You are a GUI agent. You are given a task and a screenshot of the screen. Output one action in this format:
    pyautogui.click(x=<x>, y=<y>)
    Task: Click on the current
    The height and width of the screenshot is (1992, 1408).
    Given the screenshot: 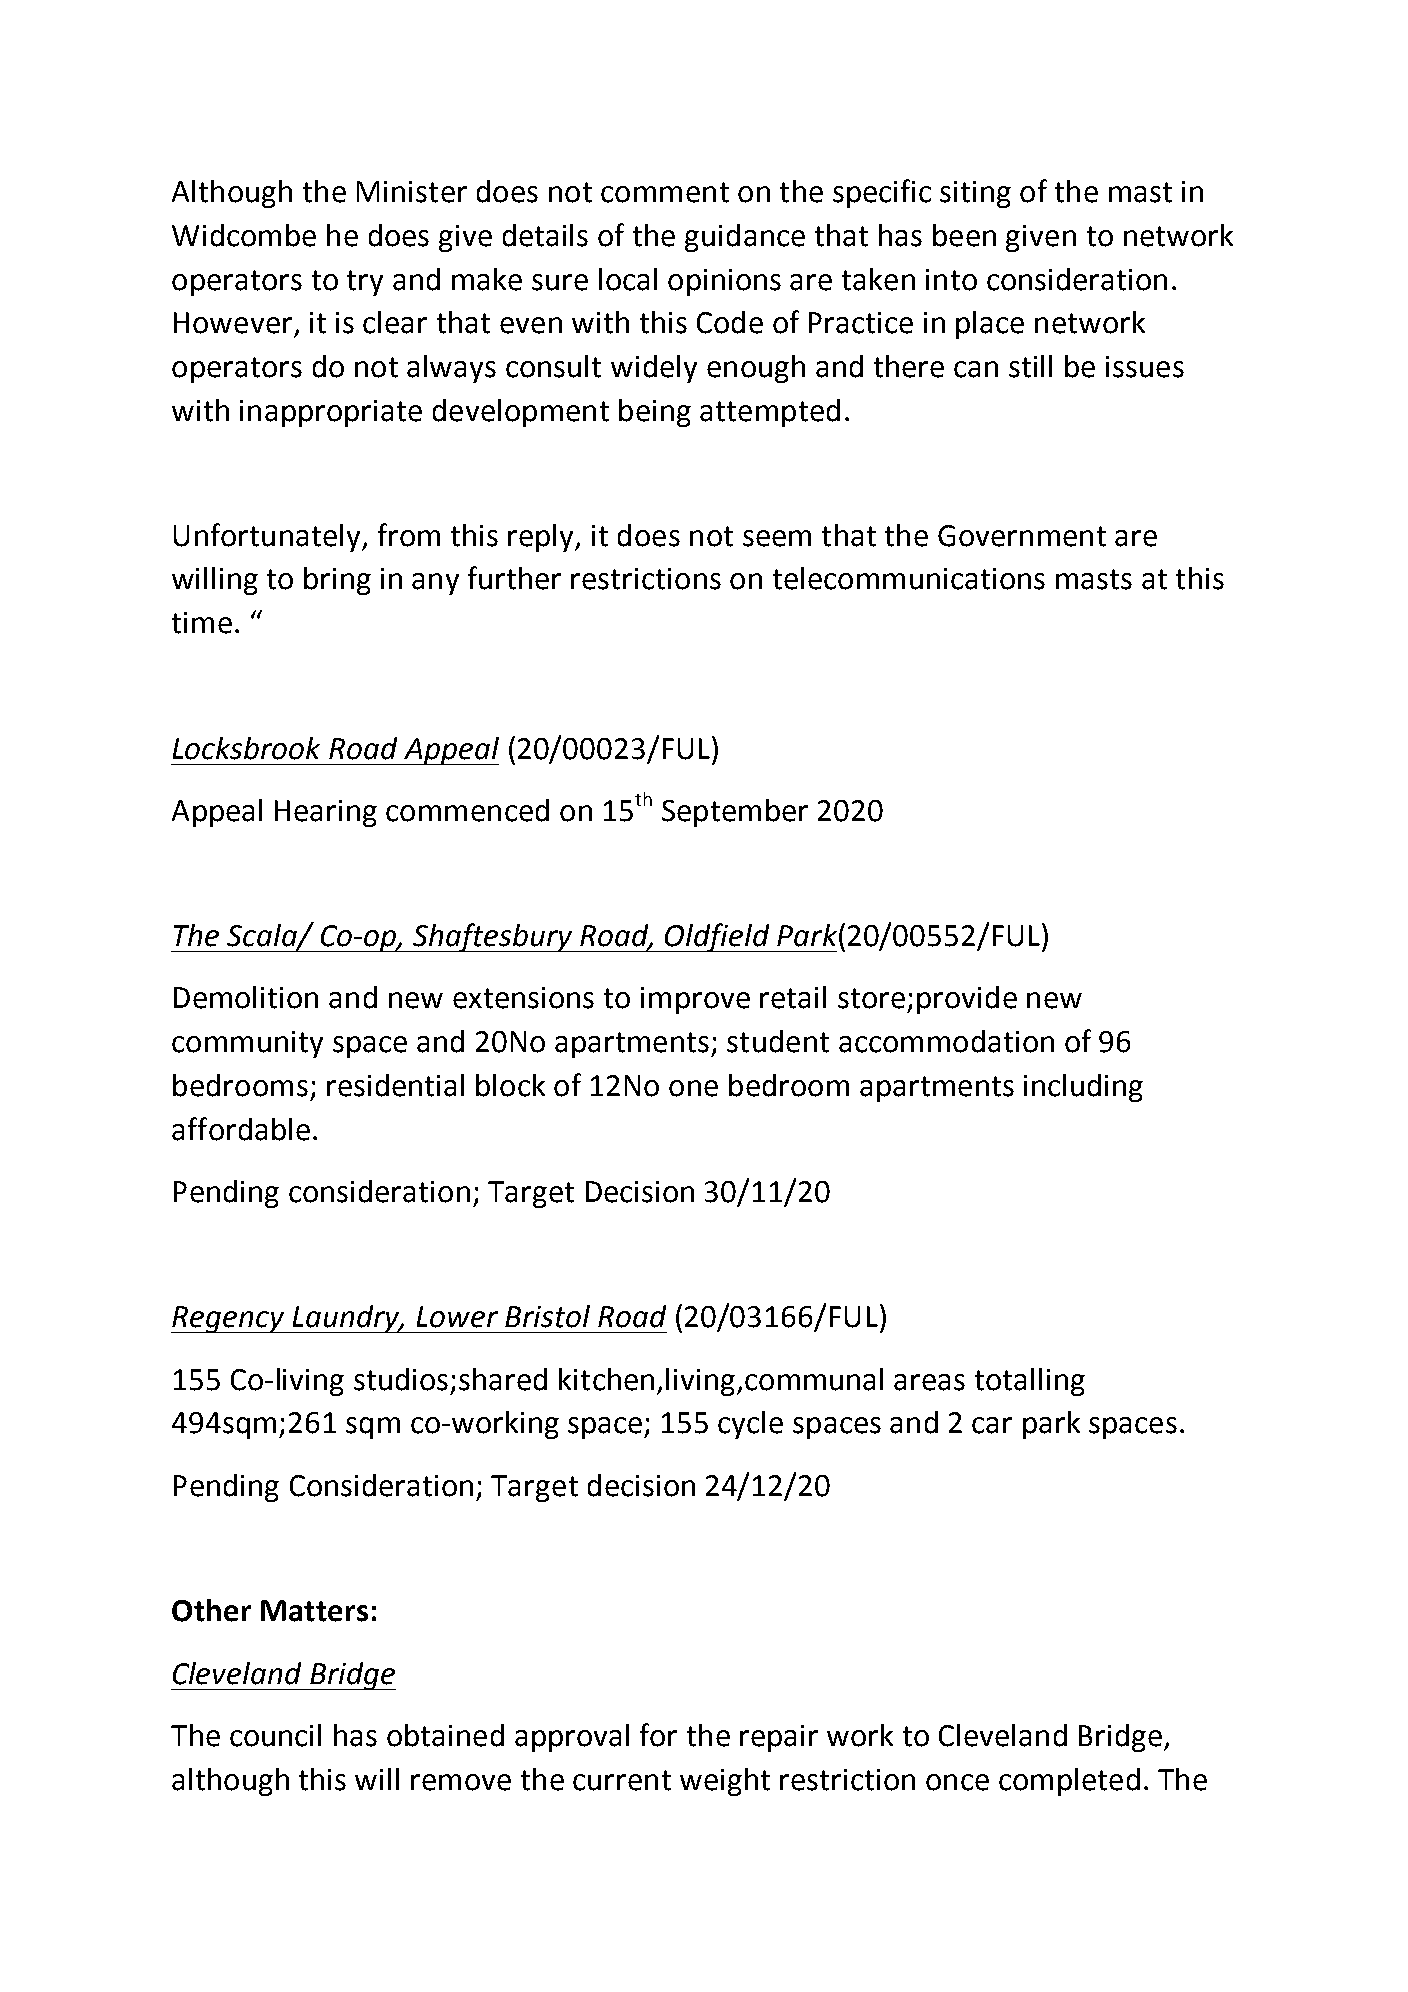 What is the action you would take?
    pyautogui.click(x=622, y=1780)
